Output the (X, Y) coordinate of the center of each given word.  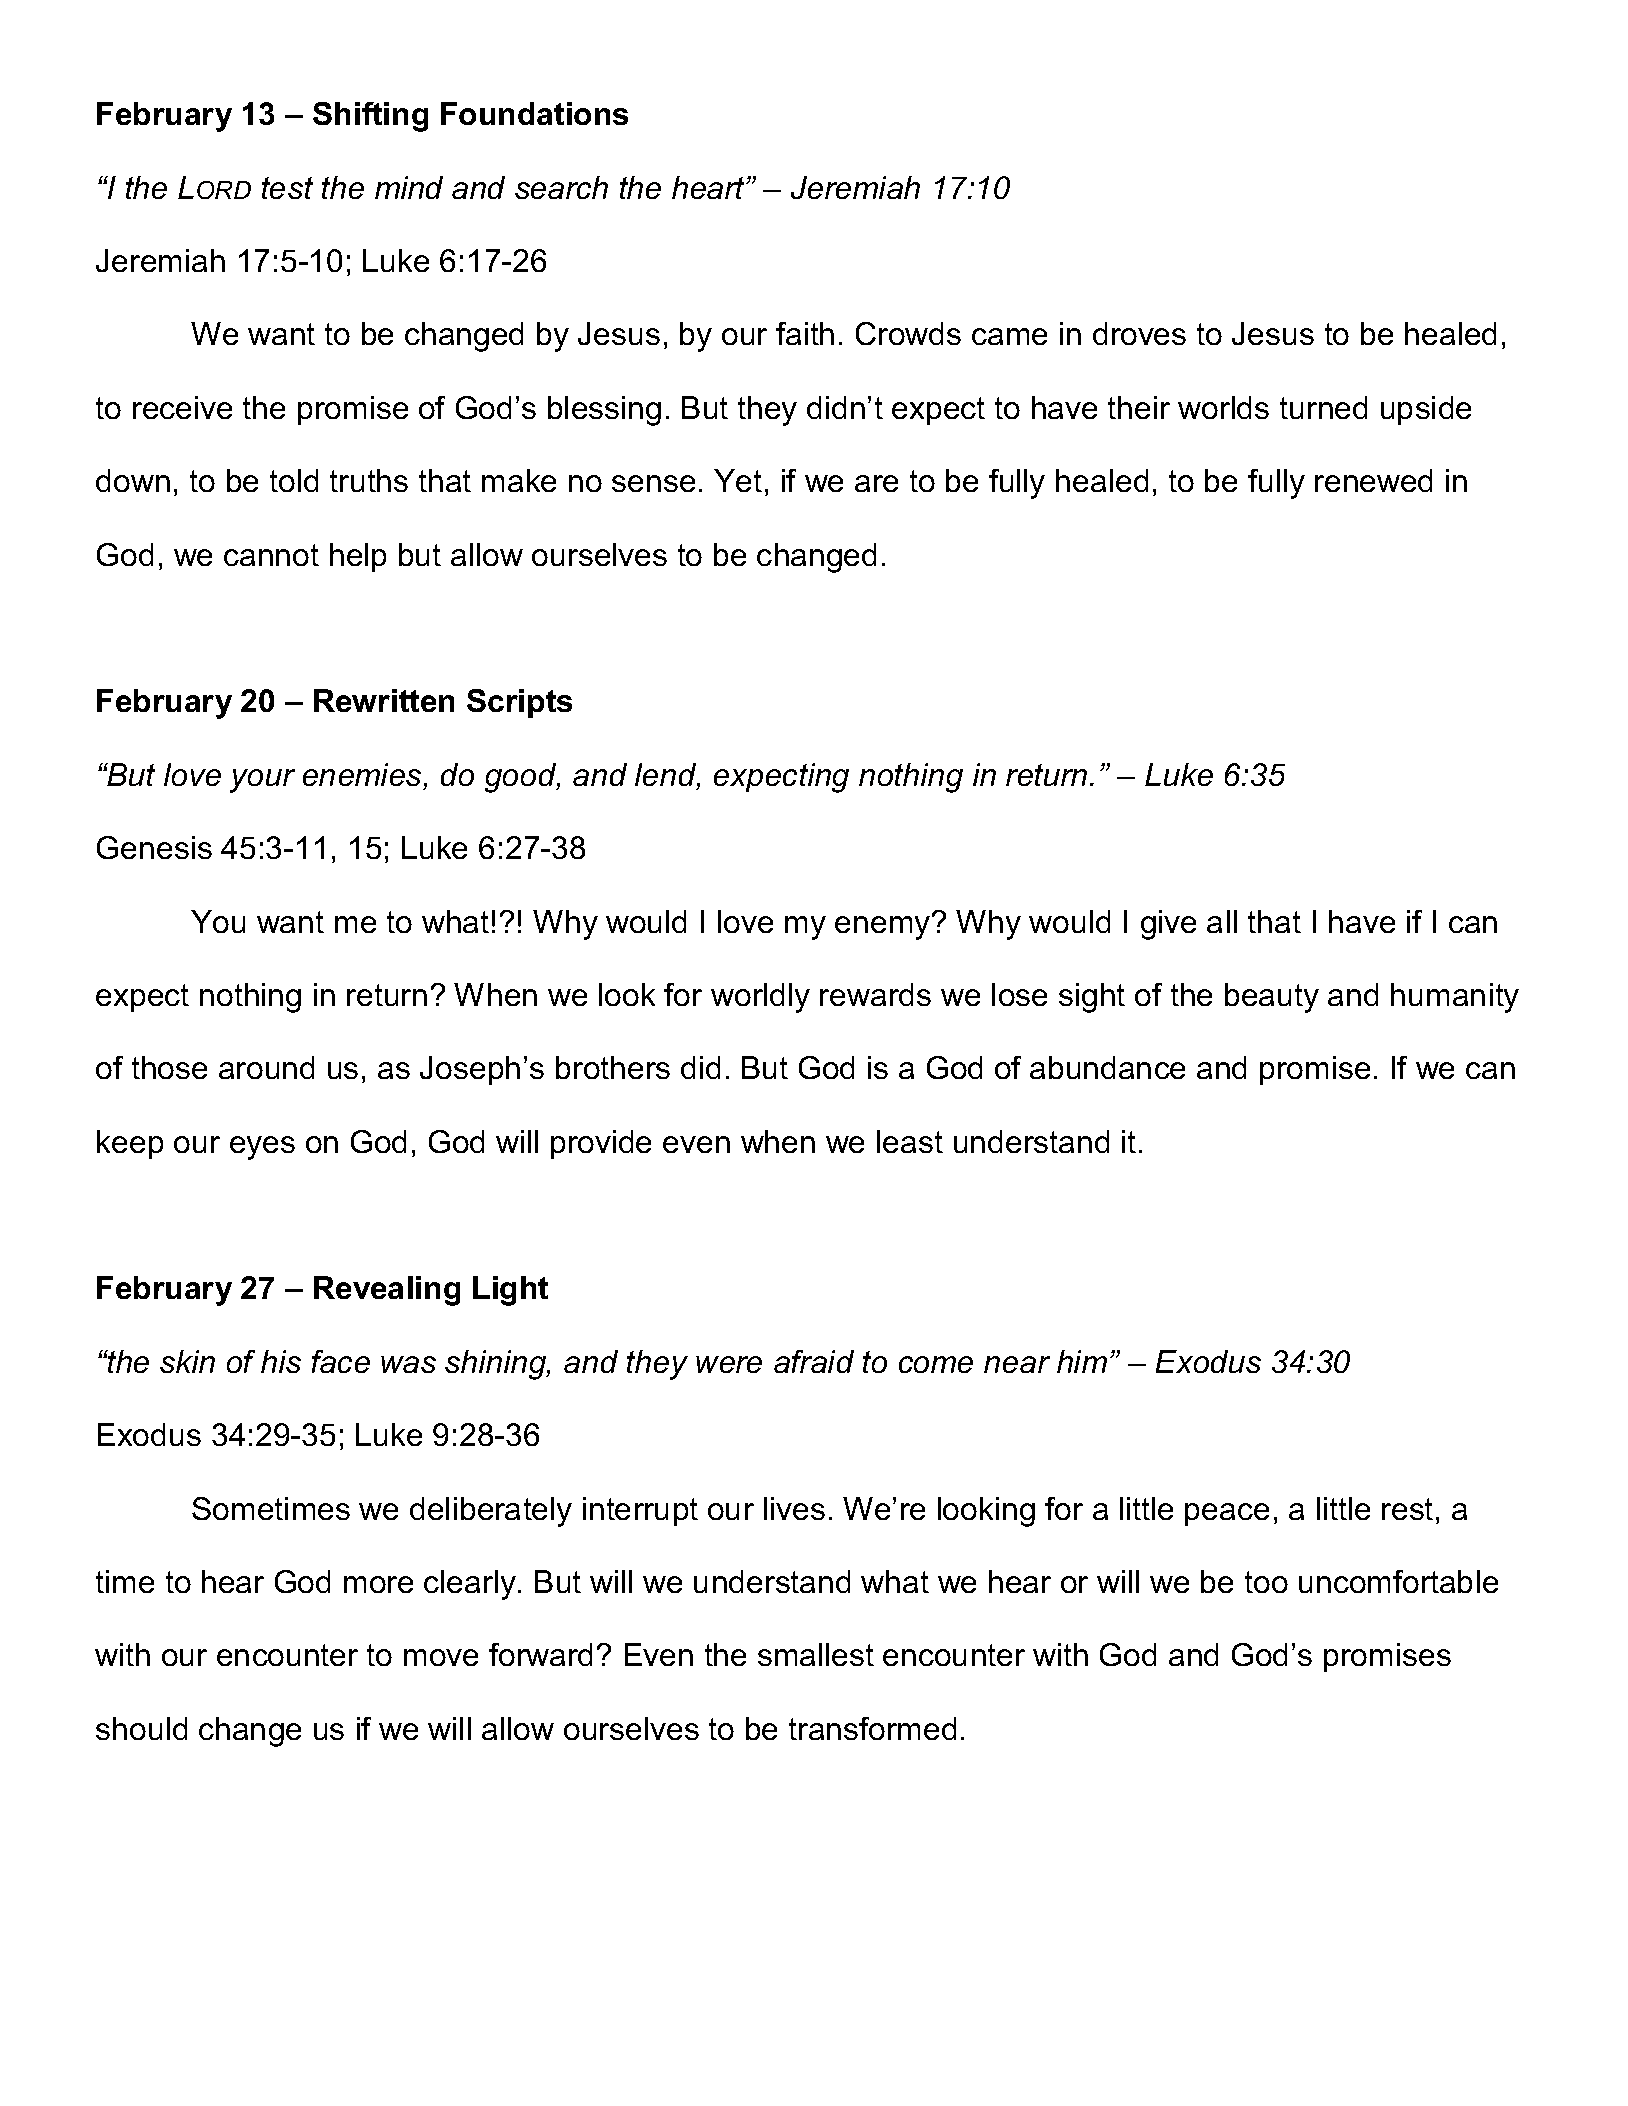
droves (1139, 333)
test (287, 188)
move (441, 1657)
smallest (816, 1654)
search (561, 187)
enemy (884, 926)
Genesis (154, 847)
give (1168, 925)
